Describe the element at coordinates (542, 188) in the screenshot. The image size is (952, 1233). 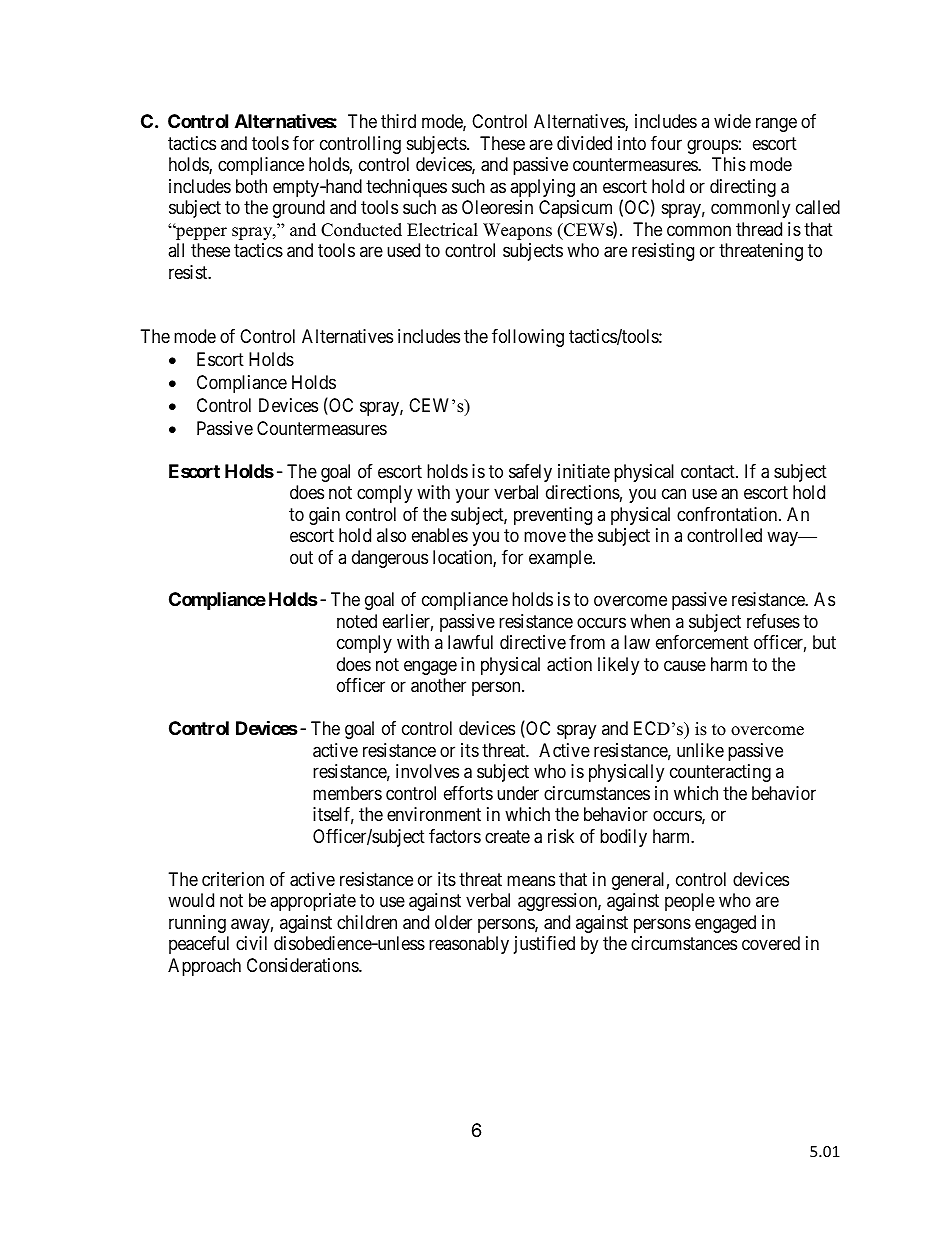
I see `applying` at that location.
